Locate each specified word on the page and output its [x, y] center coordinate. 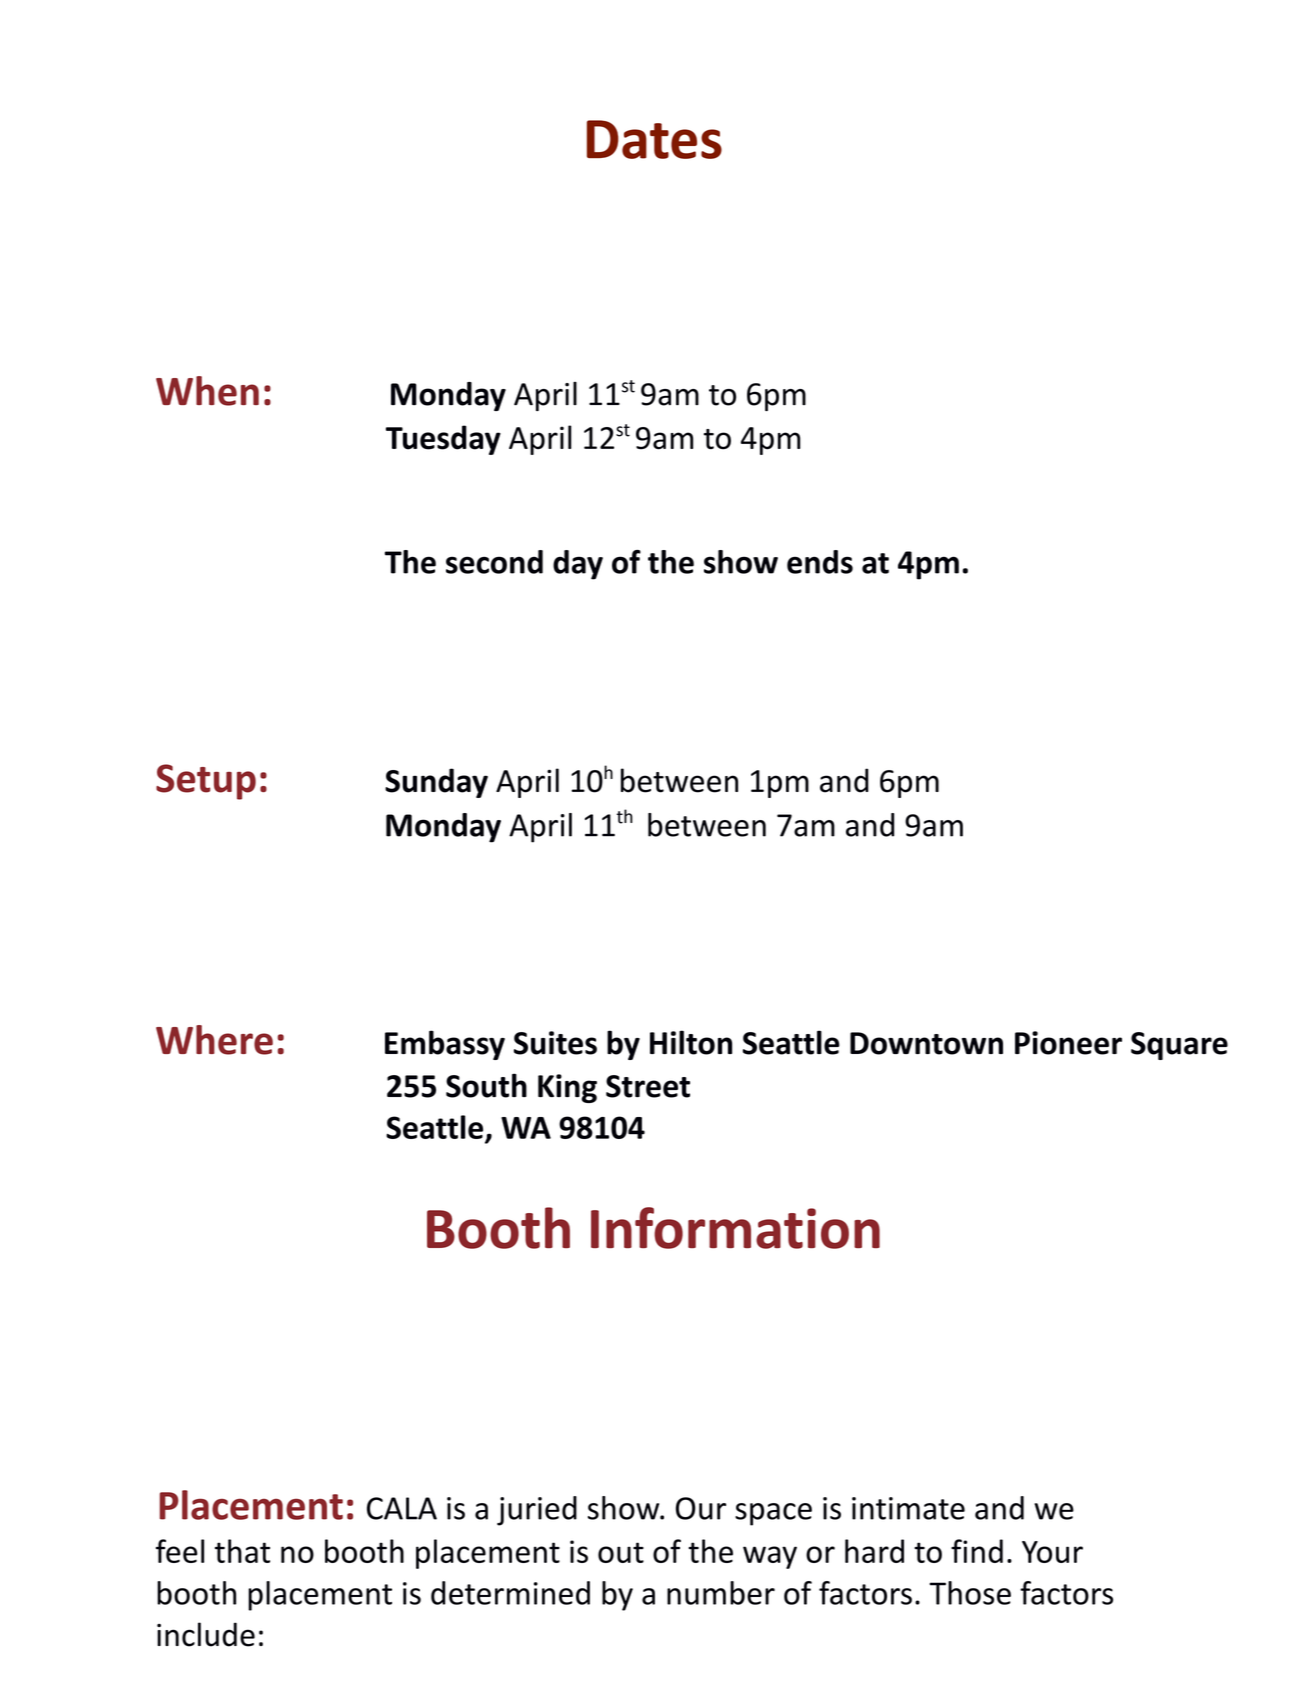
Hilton [691, 1042]
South [486, 1085]
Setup [206, 782]
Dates [654, 139]
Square [1179, 1046]
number [721, 1593]
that [242, 1551]
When [207, 391]
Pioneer [1068, 1043]
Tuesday [443, 440]
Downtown [926, 1043]
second [494, 562]
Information [735, 1228]
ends [820, 562]
